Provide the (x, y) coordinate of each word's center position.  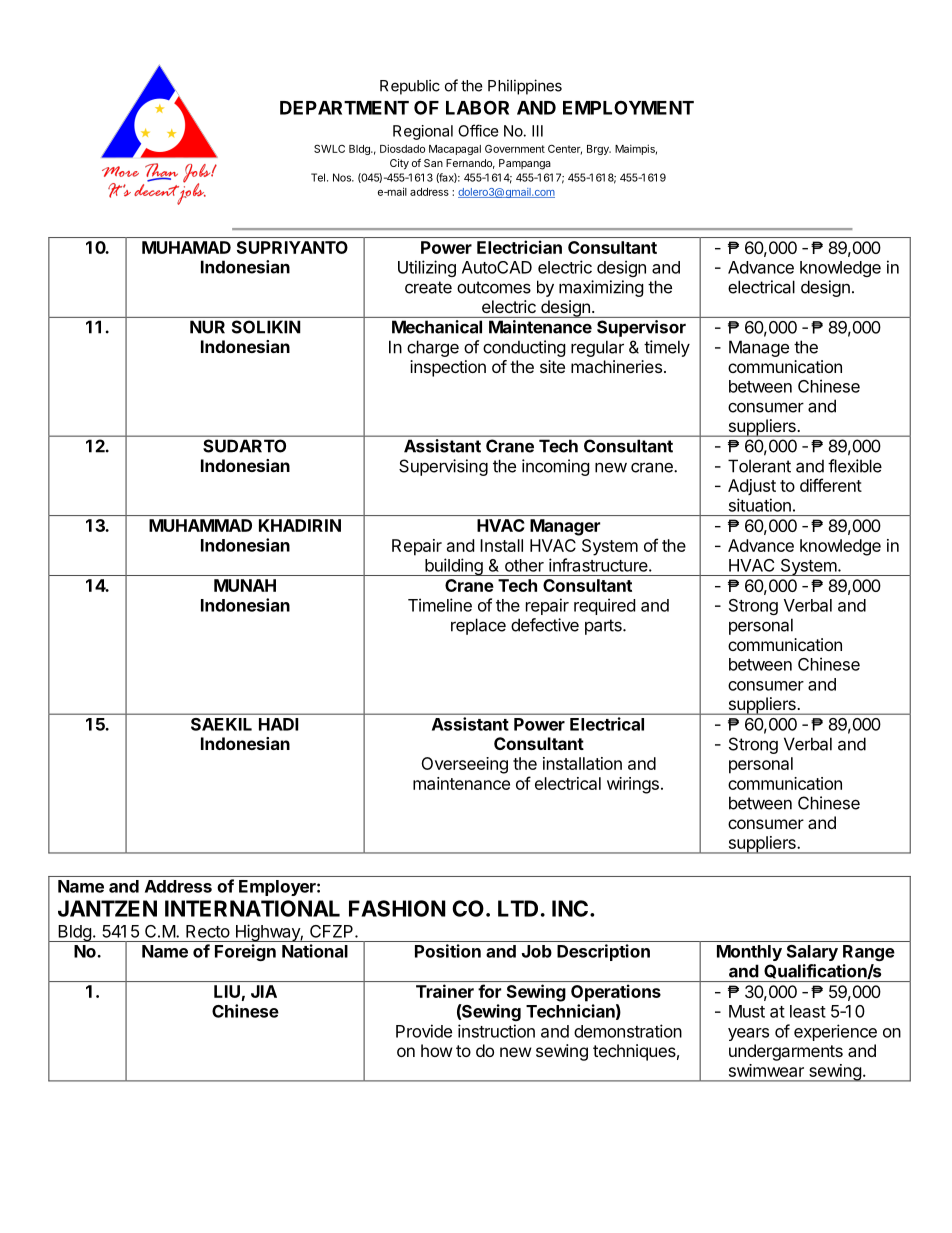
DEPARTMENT (344, 108)
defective (545, 625)
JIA (264, 991)
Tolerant (759, 466)
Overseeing (464, 765)
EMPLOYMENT (628, 107)
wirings (633, 785)
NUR (207, 327)
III (537, 131)
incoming (556, 467)
